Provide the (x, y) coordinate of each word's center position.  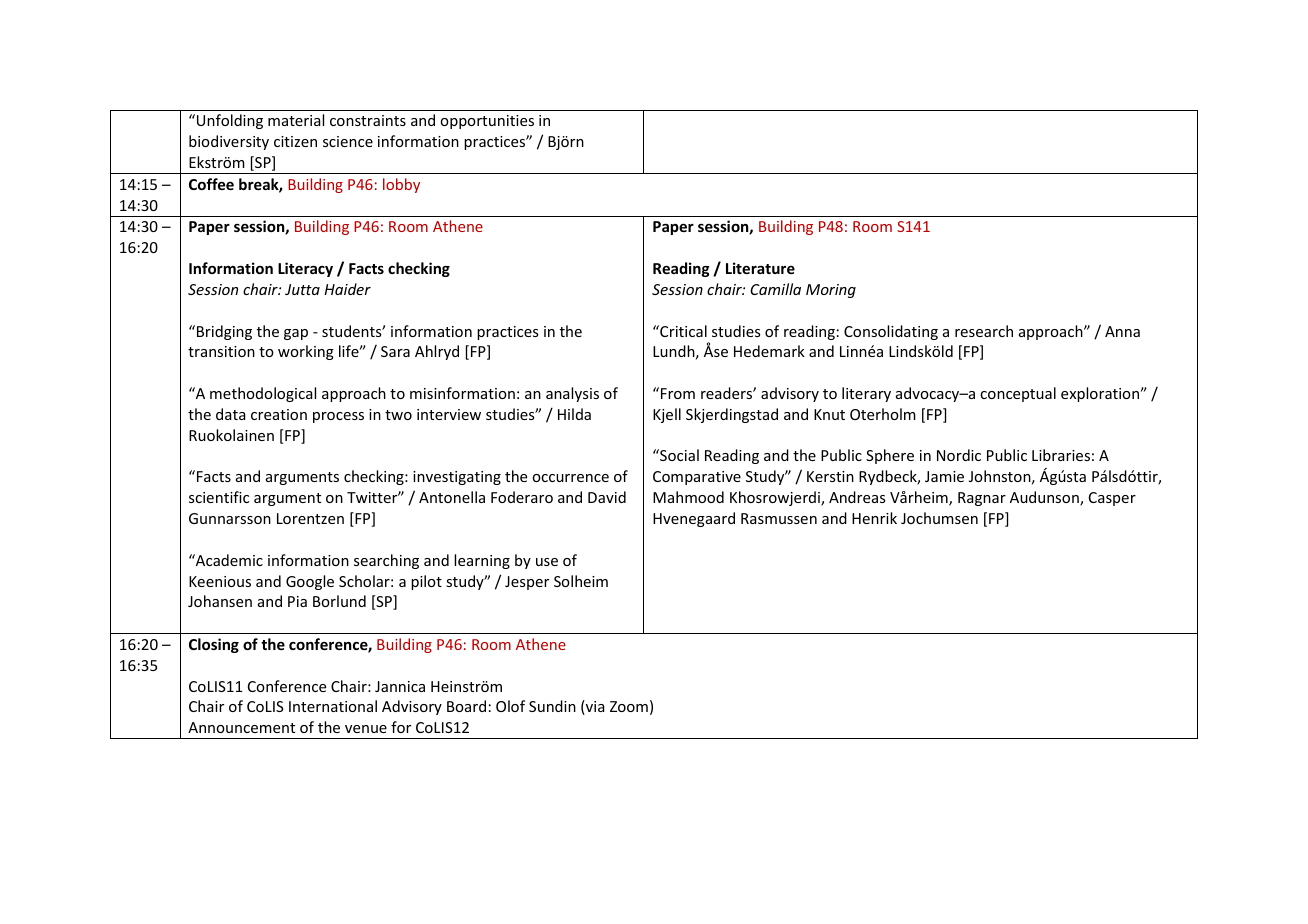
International (333, 706)
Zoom (629, 706)
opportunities (487, 122)
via (594, 707)
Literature (760, 268)
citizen (295, 141)
